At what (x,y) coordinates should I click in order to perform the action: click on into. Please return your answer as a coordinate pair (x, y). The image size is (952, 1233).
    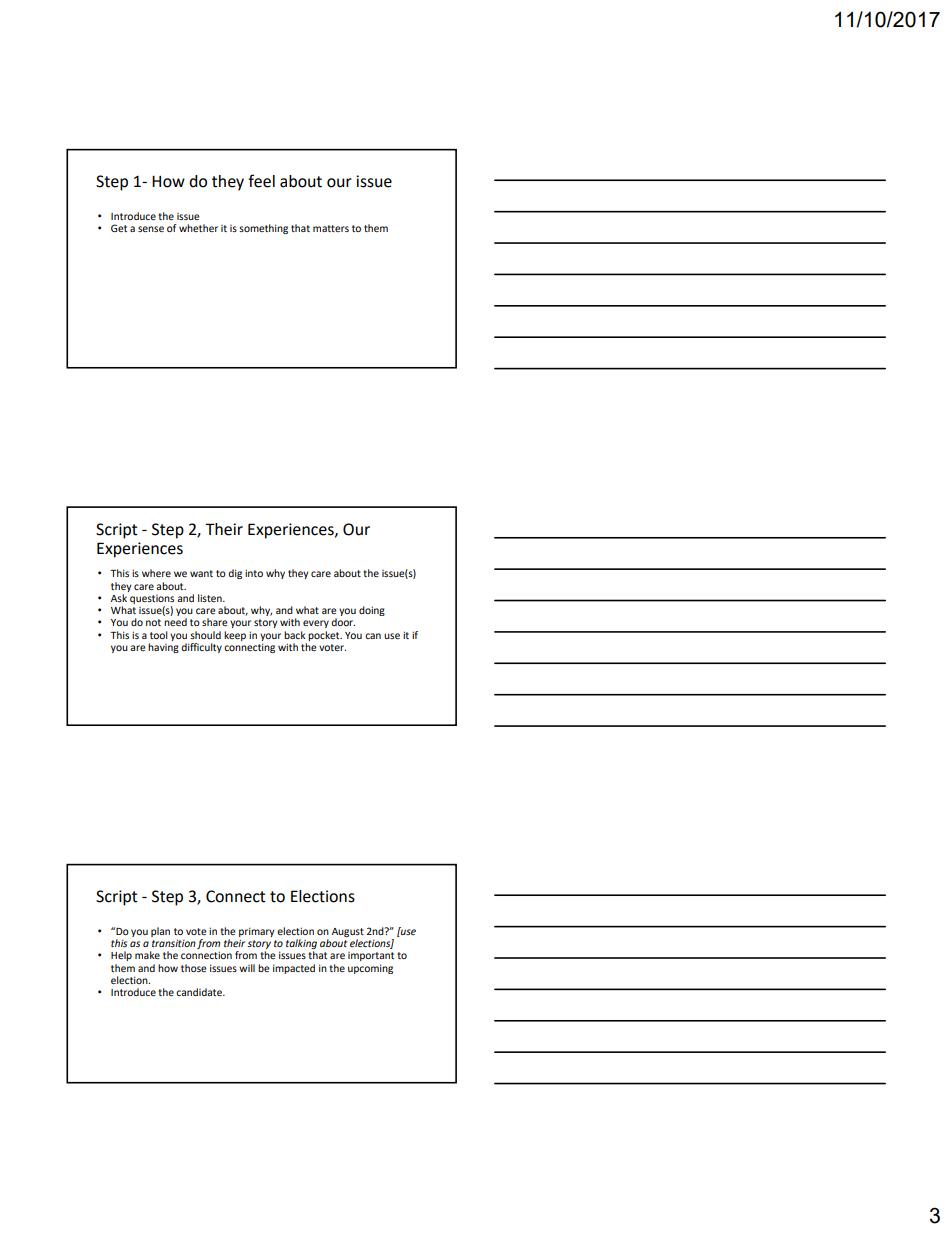
    Looking at the image, I should click on (254, 573).
